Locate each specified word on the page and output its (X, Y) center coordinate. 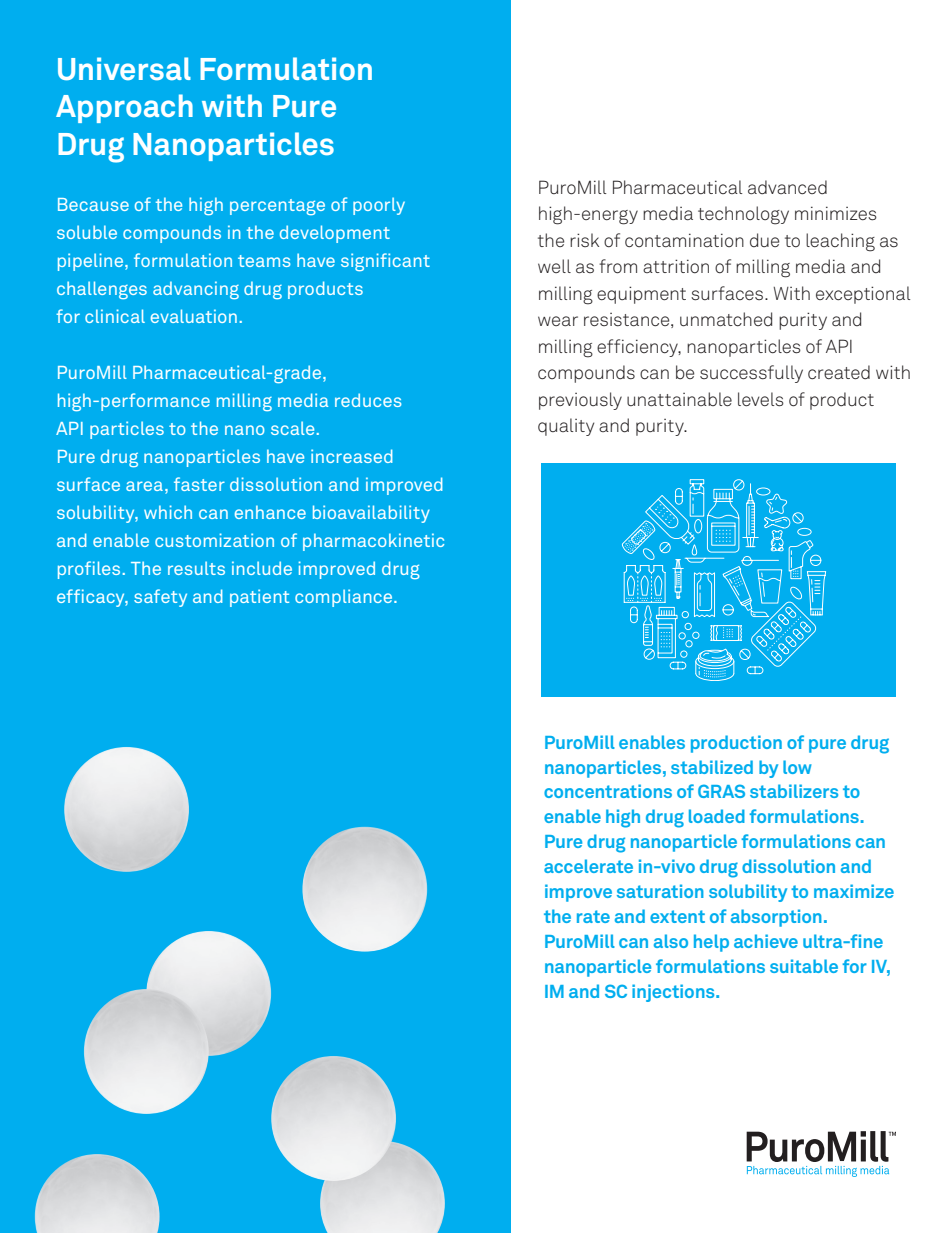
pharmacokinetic (373, 542)
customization (214, 540)
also (671, 941)
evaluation (194, 316)
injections (674, 993)
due (764, 240)
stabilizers (794, 791)
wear (558, 321)
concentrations (608, 791)
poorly (379, 206)
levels (761, 399)
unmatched (726, 319)
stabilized (712, 767)
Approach (124, 108)
